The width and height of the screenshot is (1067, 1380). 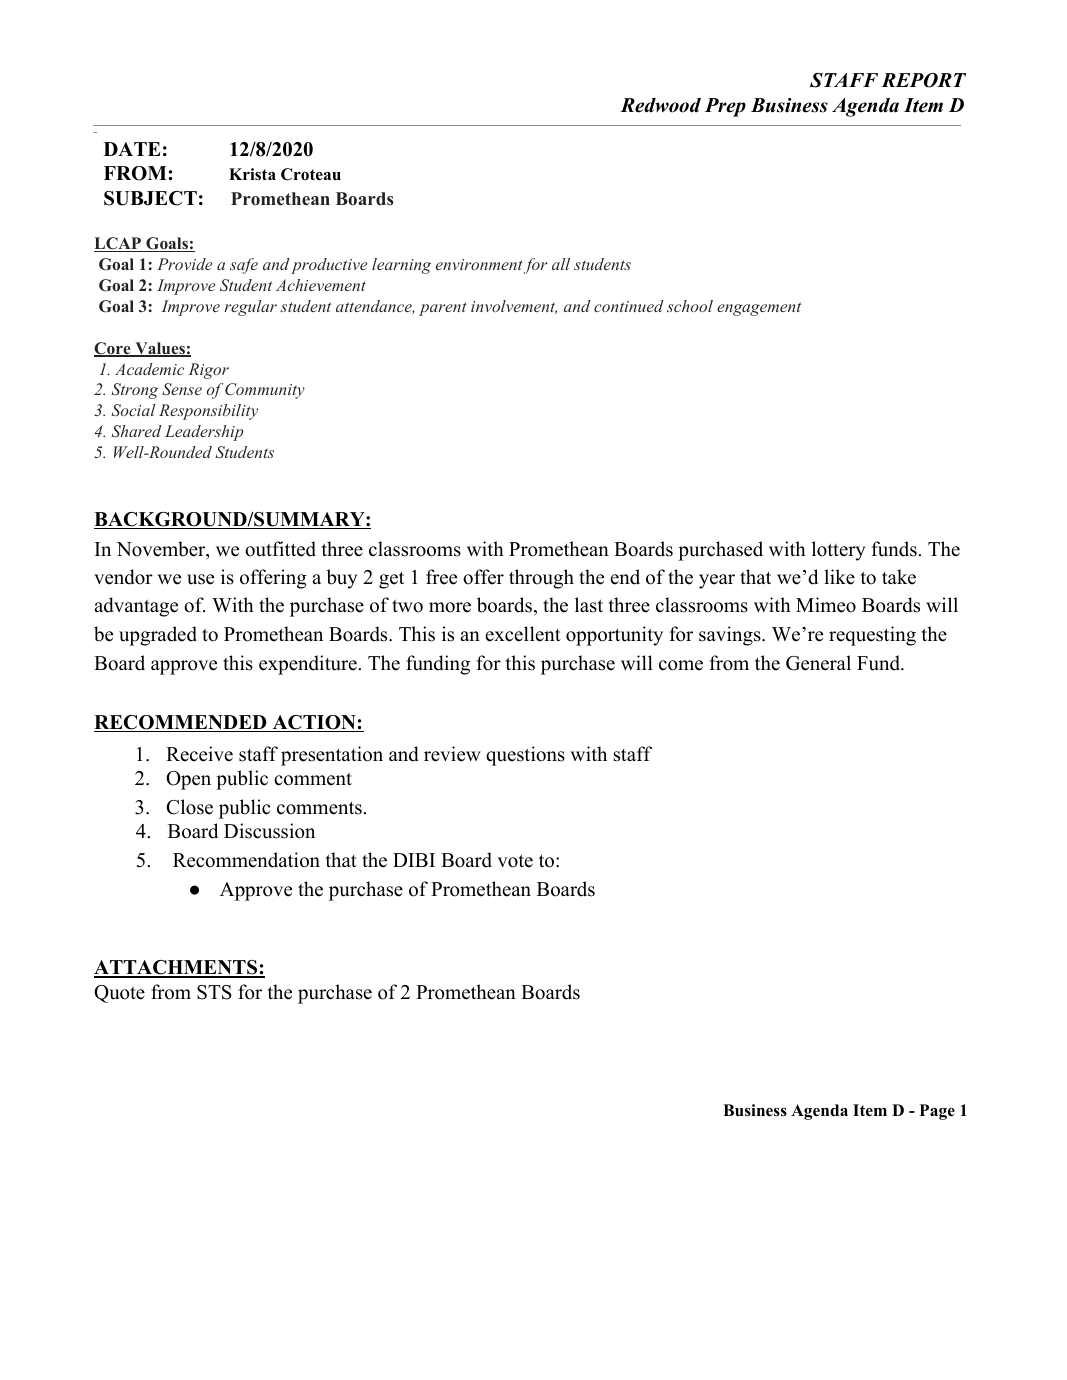 What do you see at coordinates (759, 309) in the screenshot?
I see `engagement` at bounding box center [759, 309].
